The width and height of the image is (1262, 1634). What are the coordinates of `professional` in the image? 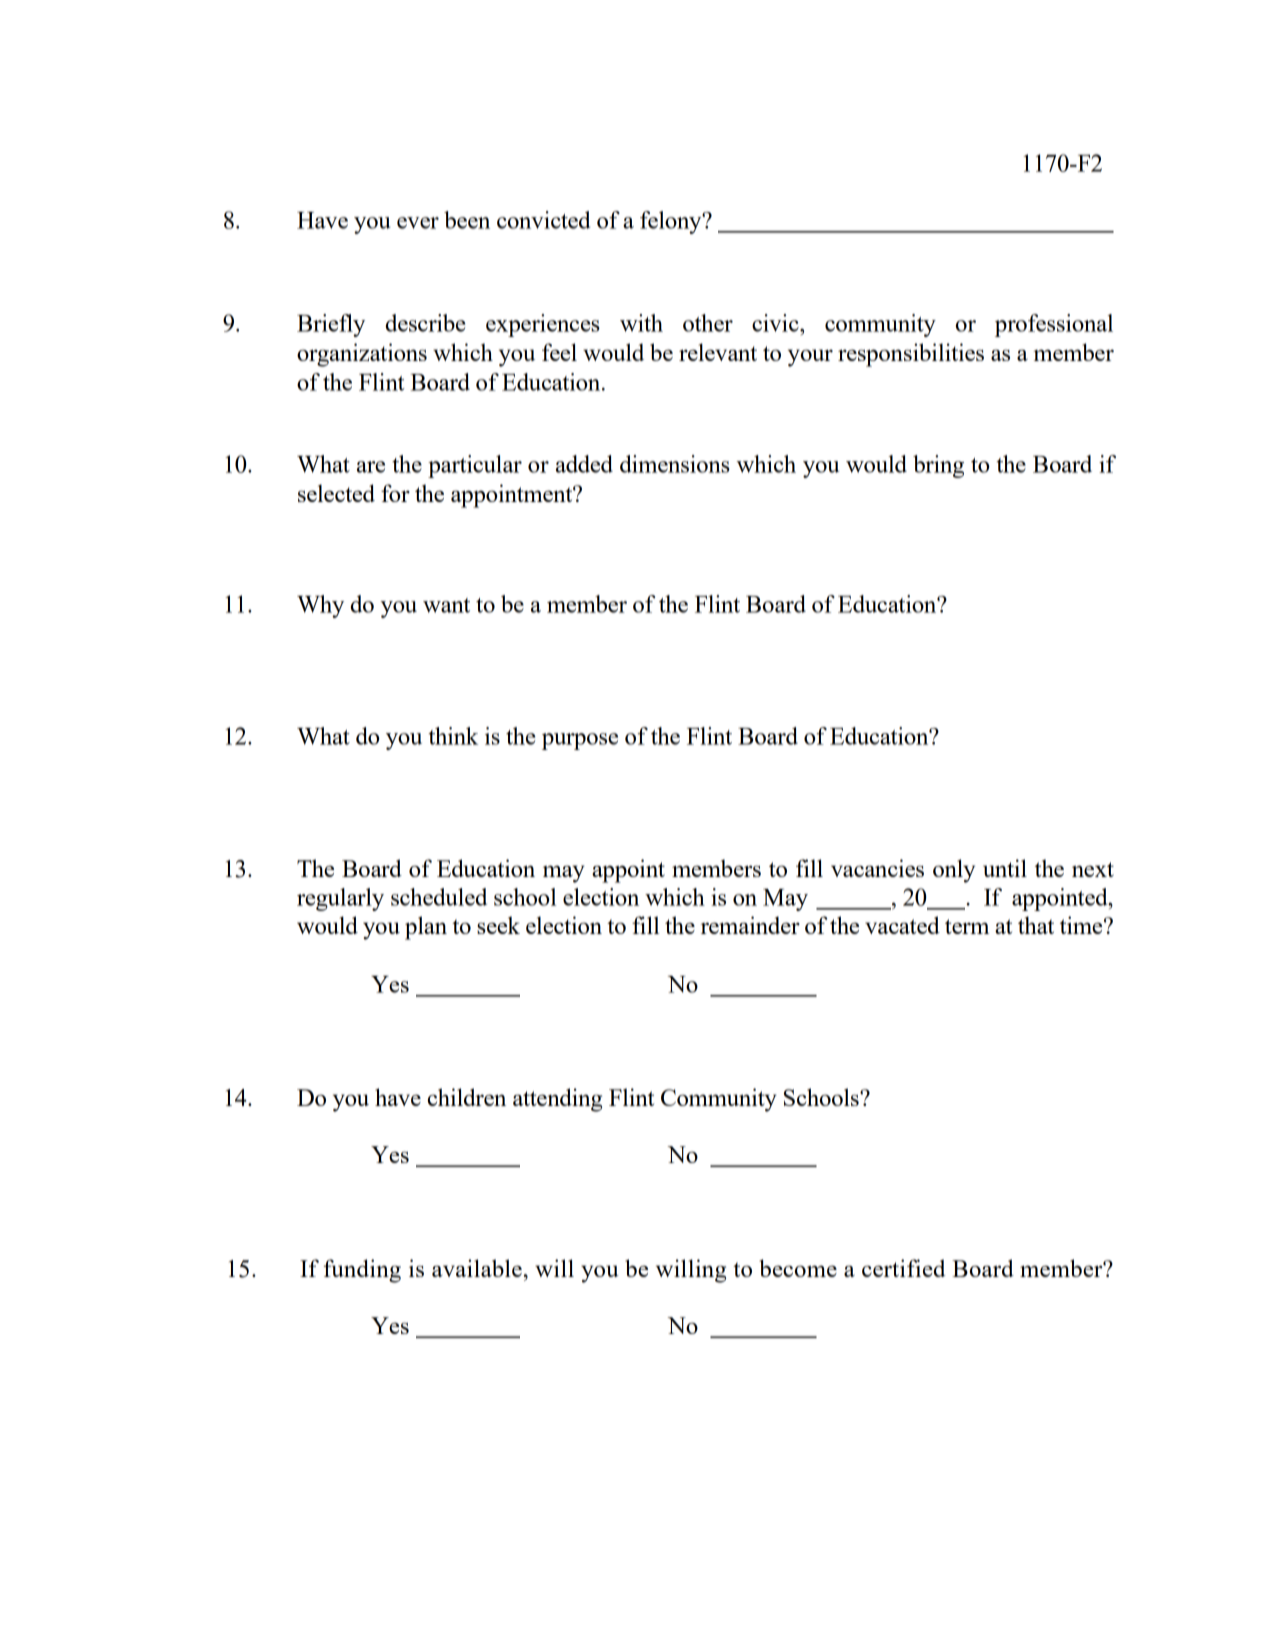 It's located at (1054, 325).
